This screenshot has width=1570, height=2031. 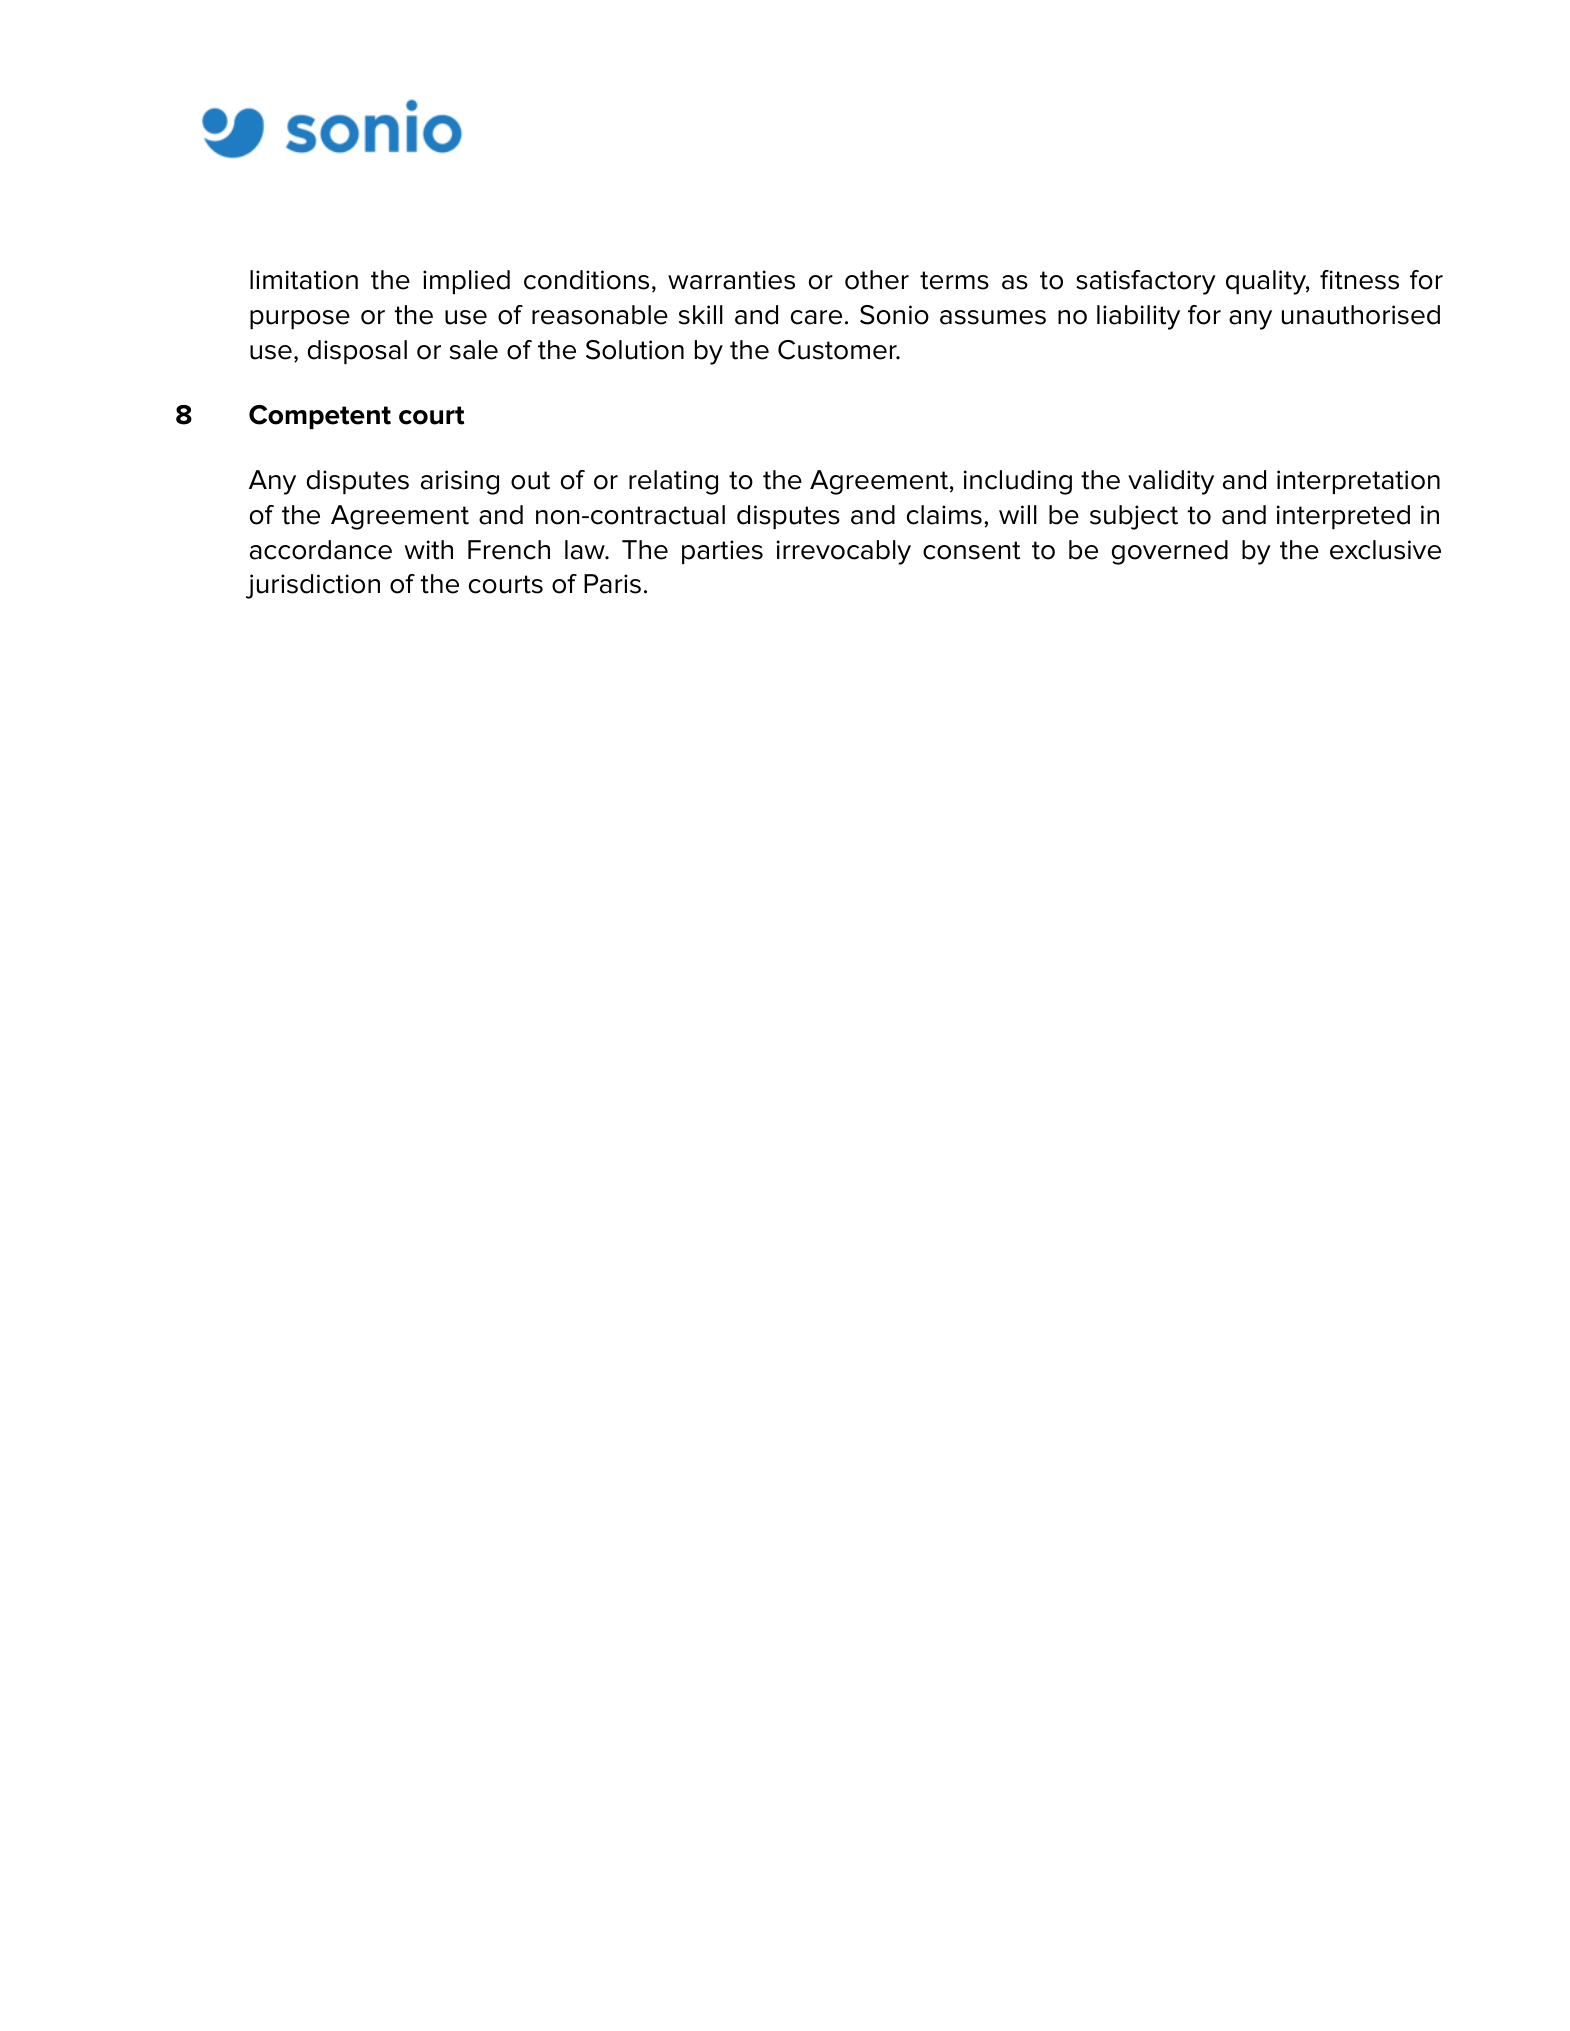 I want to click on interpreted, so click(x=1343, y=517).
